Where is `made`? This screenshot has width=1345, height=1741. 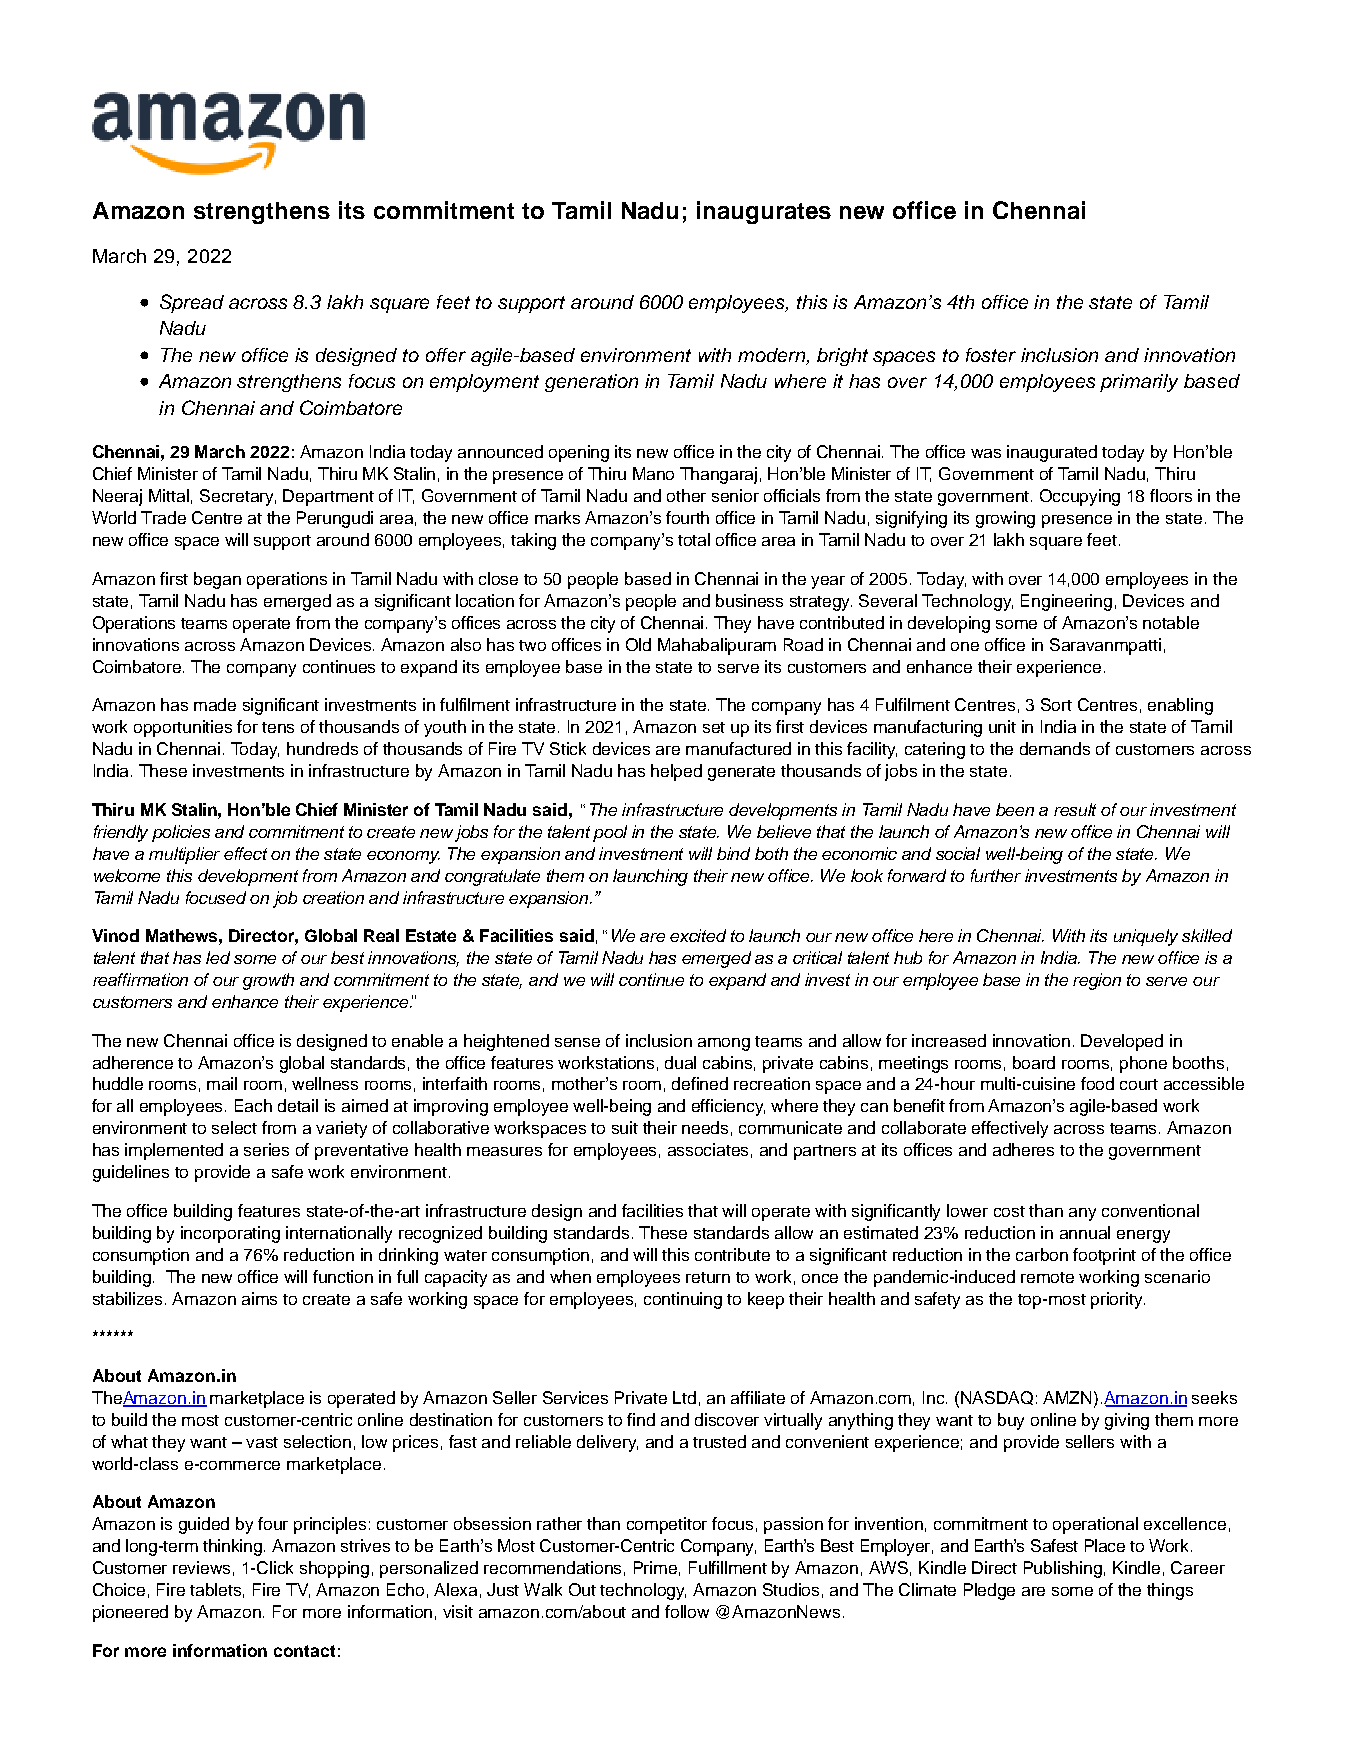
made is located at coordinates (215, 704).
